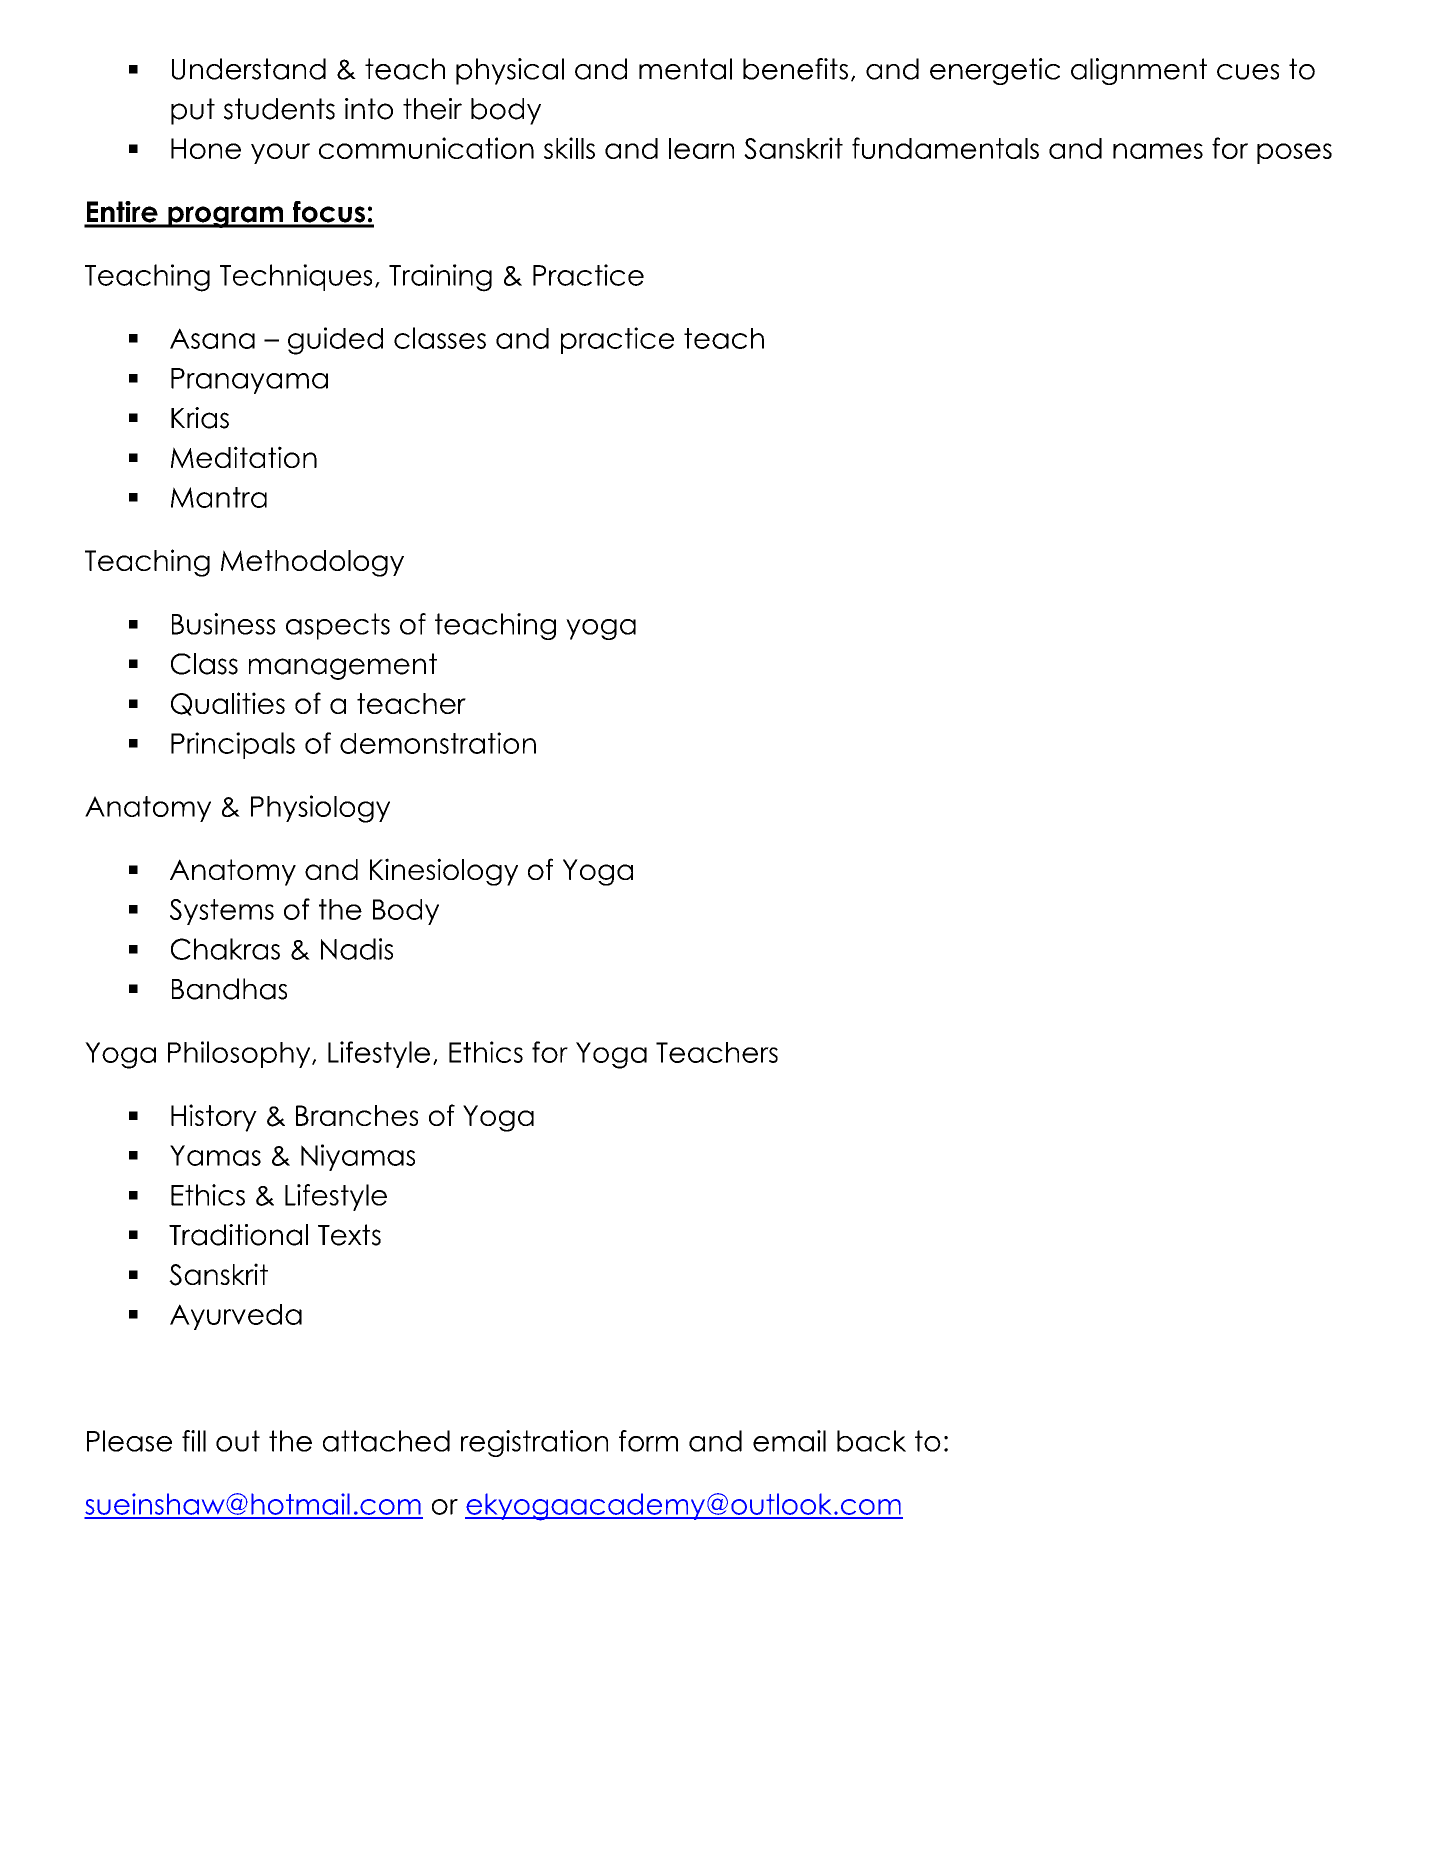 This screenshot has width=1438, height=1861. I want to click on Principals, so click(233, 745).
